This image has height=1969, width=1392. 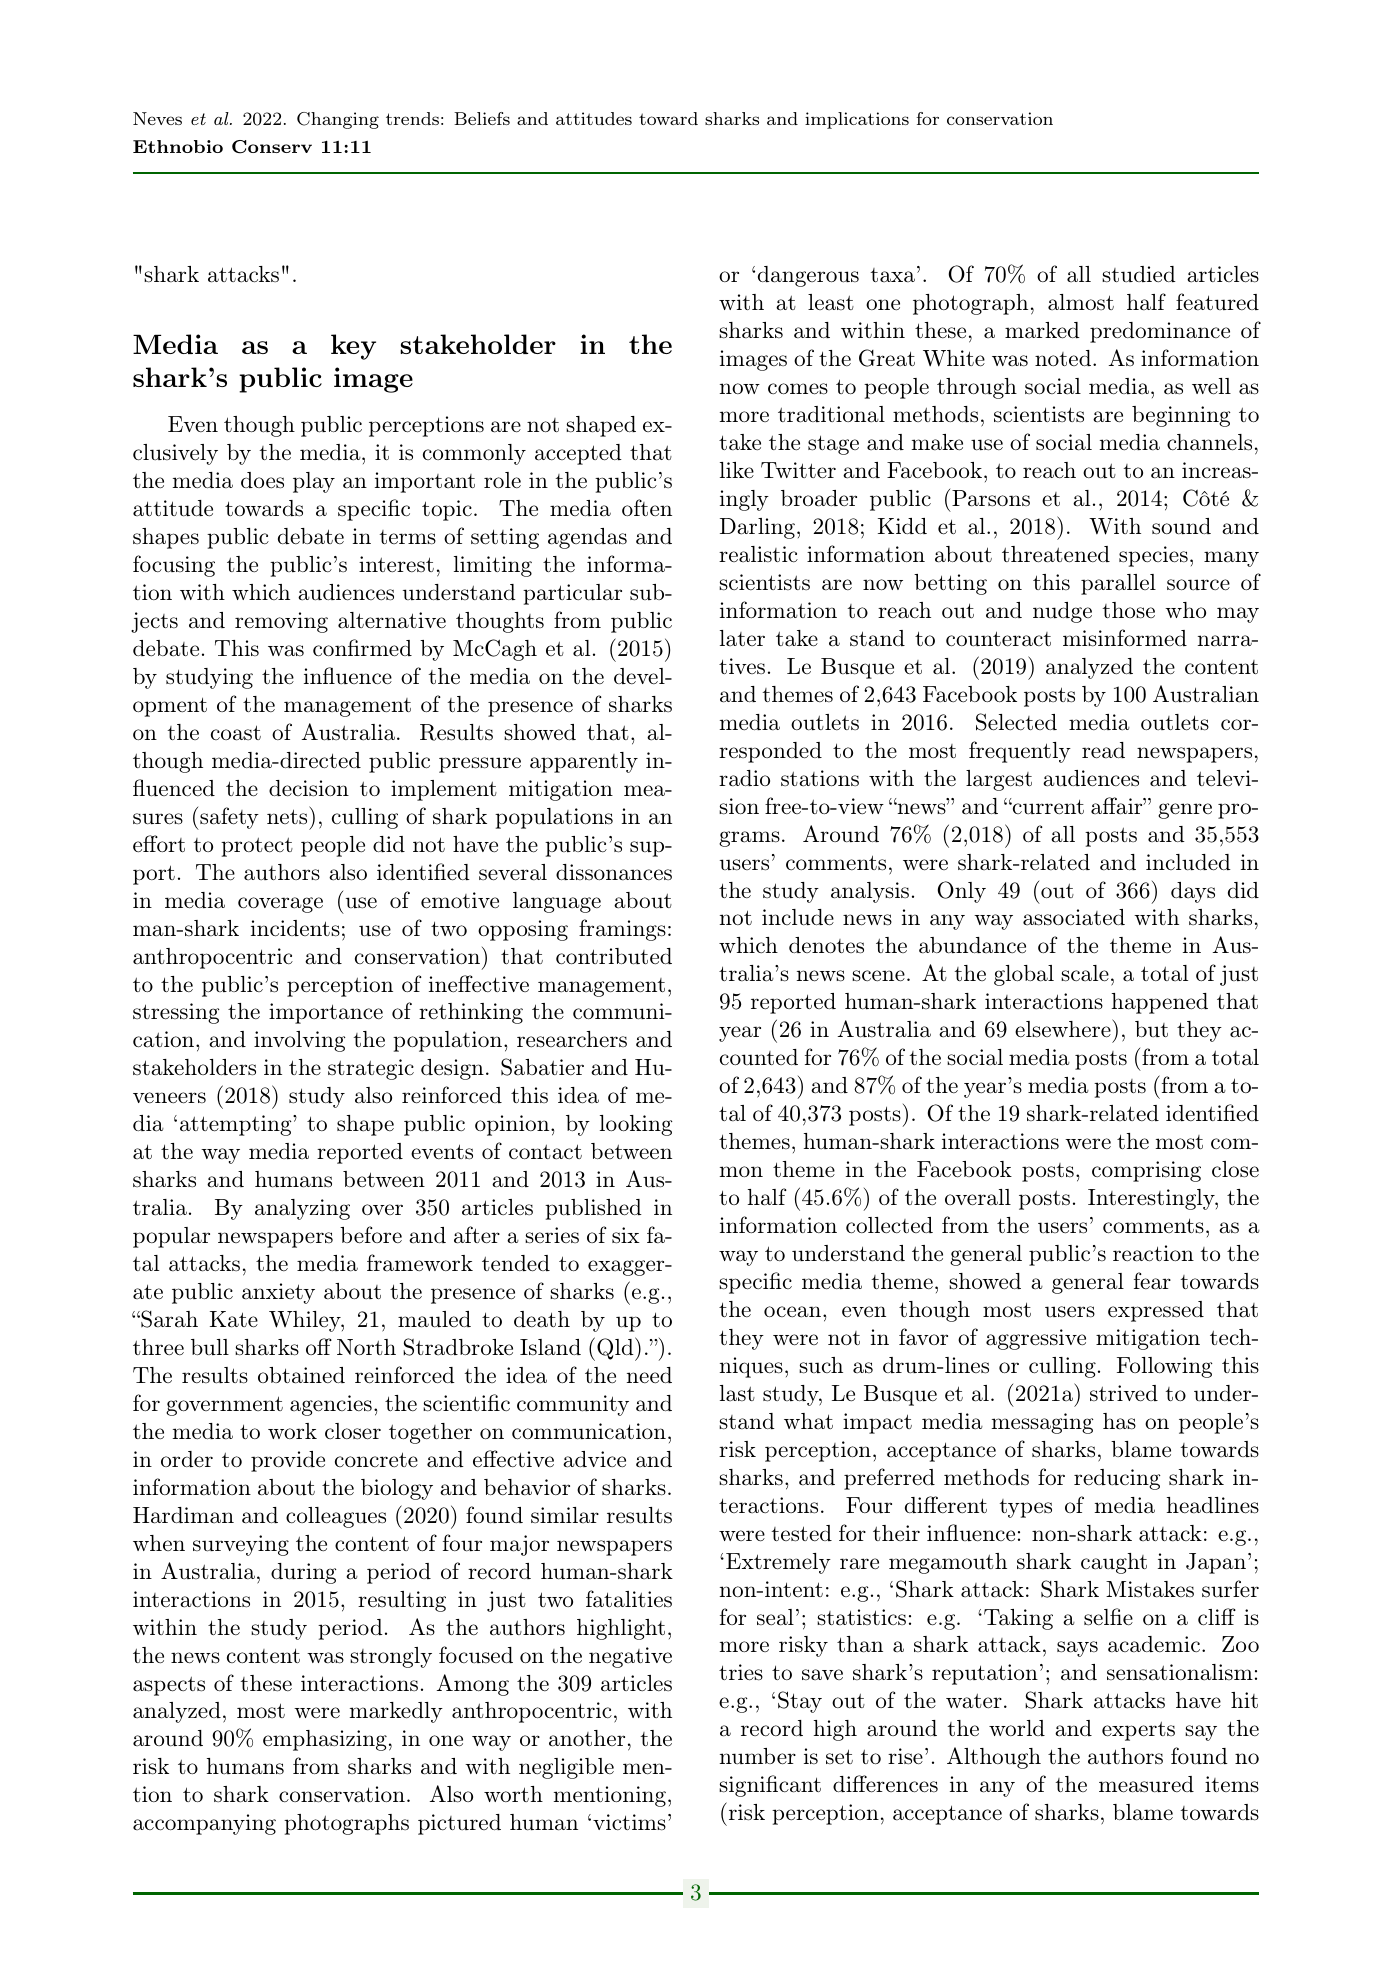 I want to click on contributed, so click(x=614, y=956).
